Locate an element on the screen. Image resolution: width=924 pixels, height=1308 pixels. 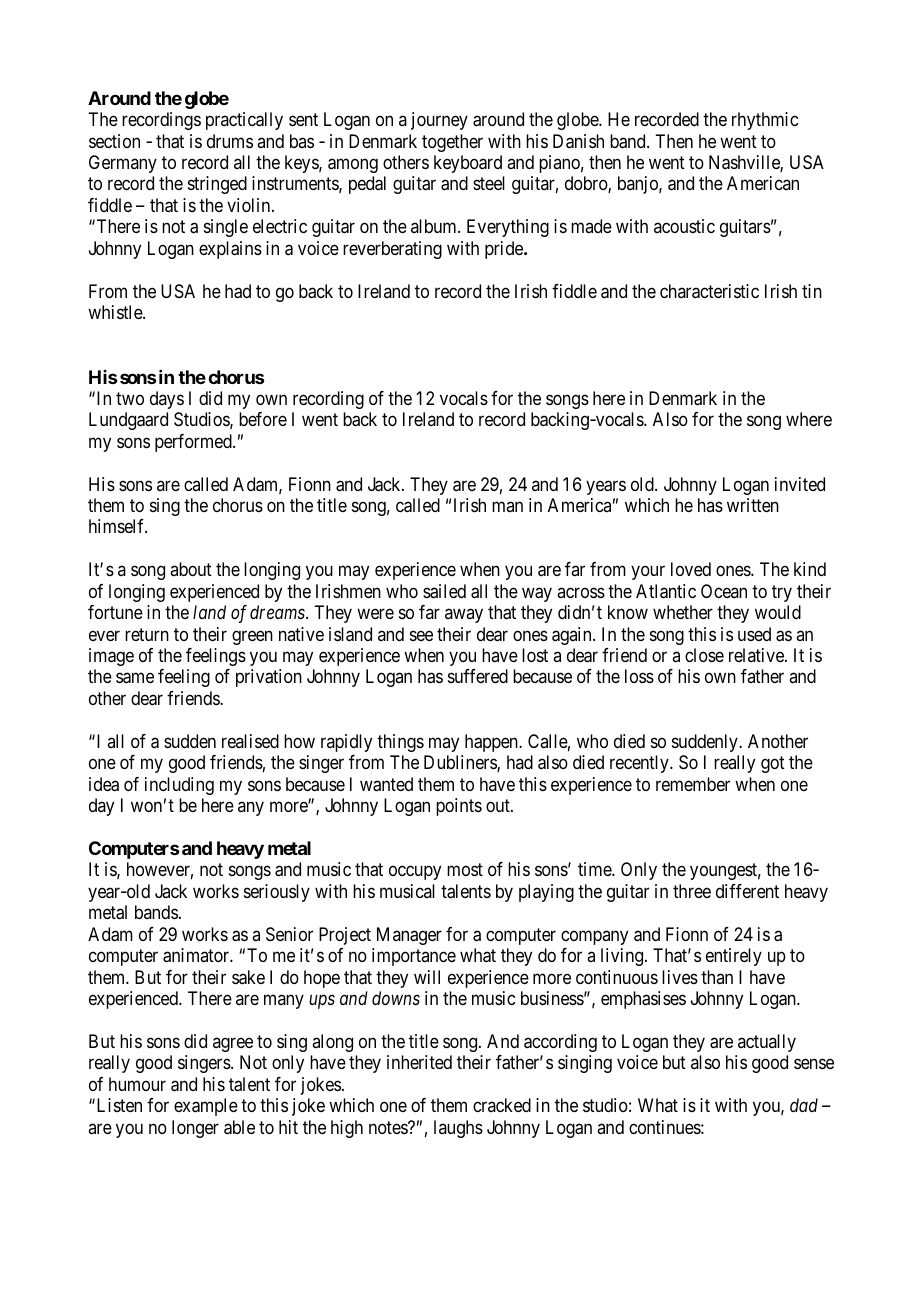
sailed is located at coordinates (444, 591).
